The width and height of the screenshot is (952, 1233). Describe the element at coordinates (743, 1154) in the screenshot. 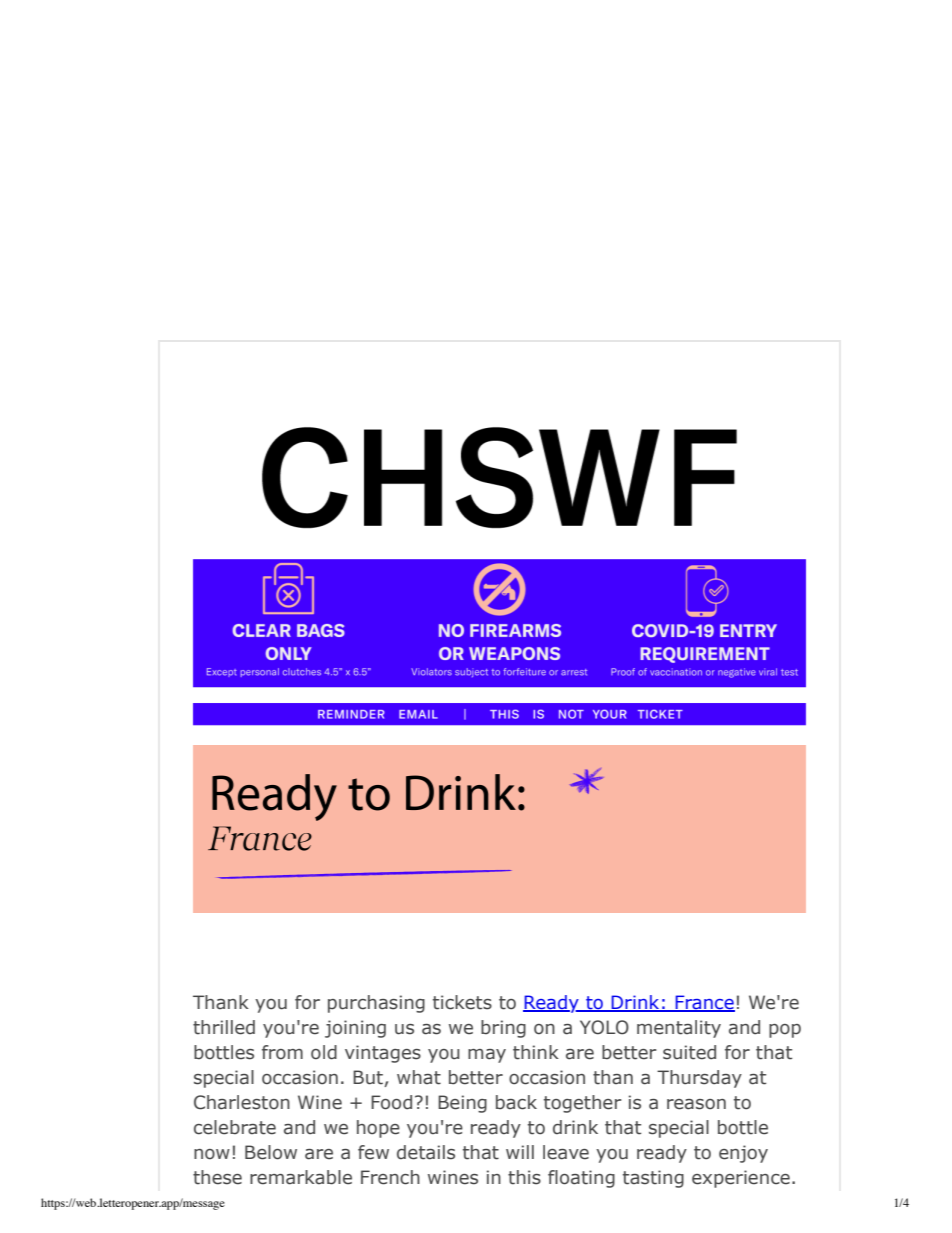

I see `enjoy` at that location.
